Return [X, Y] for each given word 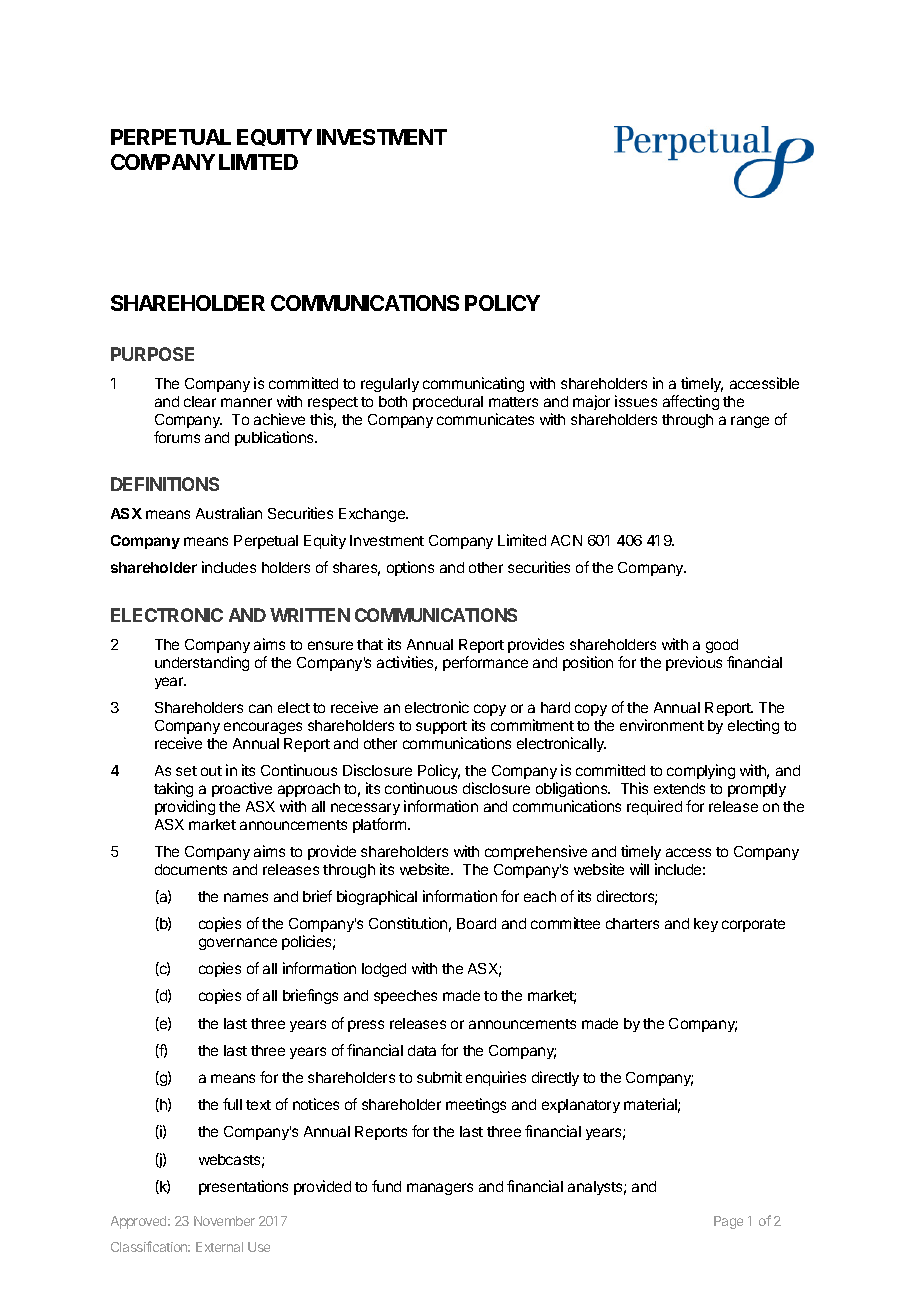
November [224, 1221]
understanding [202, 663]
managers [440, 1189]
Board [476, 923]
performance [485, 663]
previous [694, 663]
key [706, 925]
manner [246, 402]
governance [238, 944]
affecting [691, 402]
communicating [473, 384]
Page [728, 1222]
